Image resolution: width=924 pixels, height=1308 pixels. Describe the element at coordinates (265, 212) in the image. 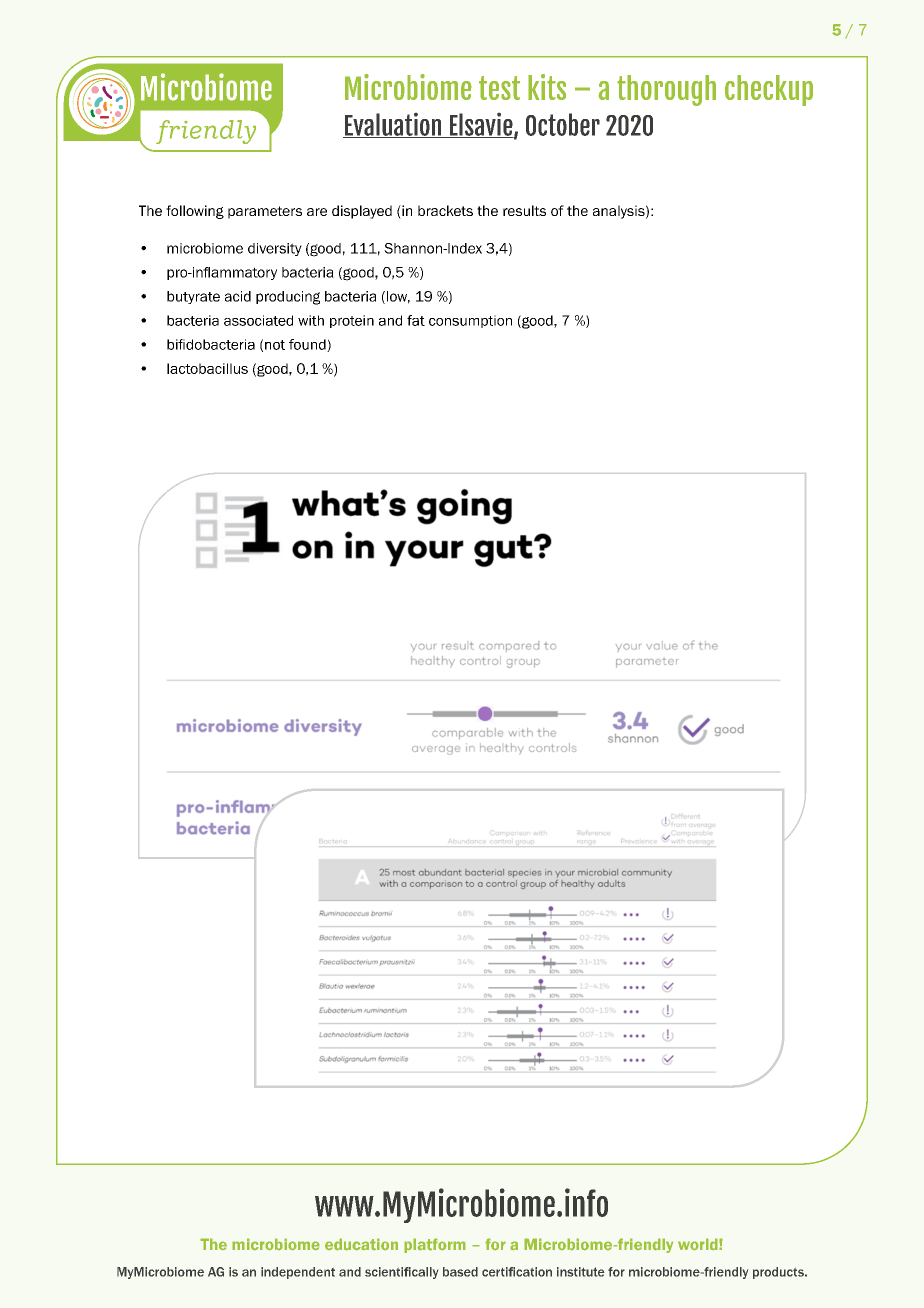

I see `parameters` at that location.
